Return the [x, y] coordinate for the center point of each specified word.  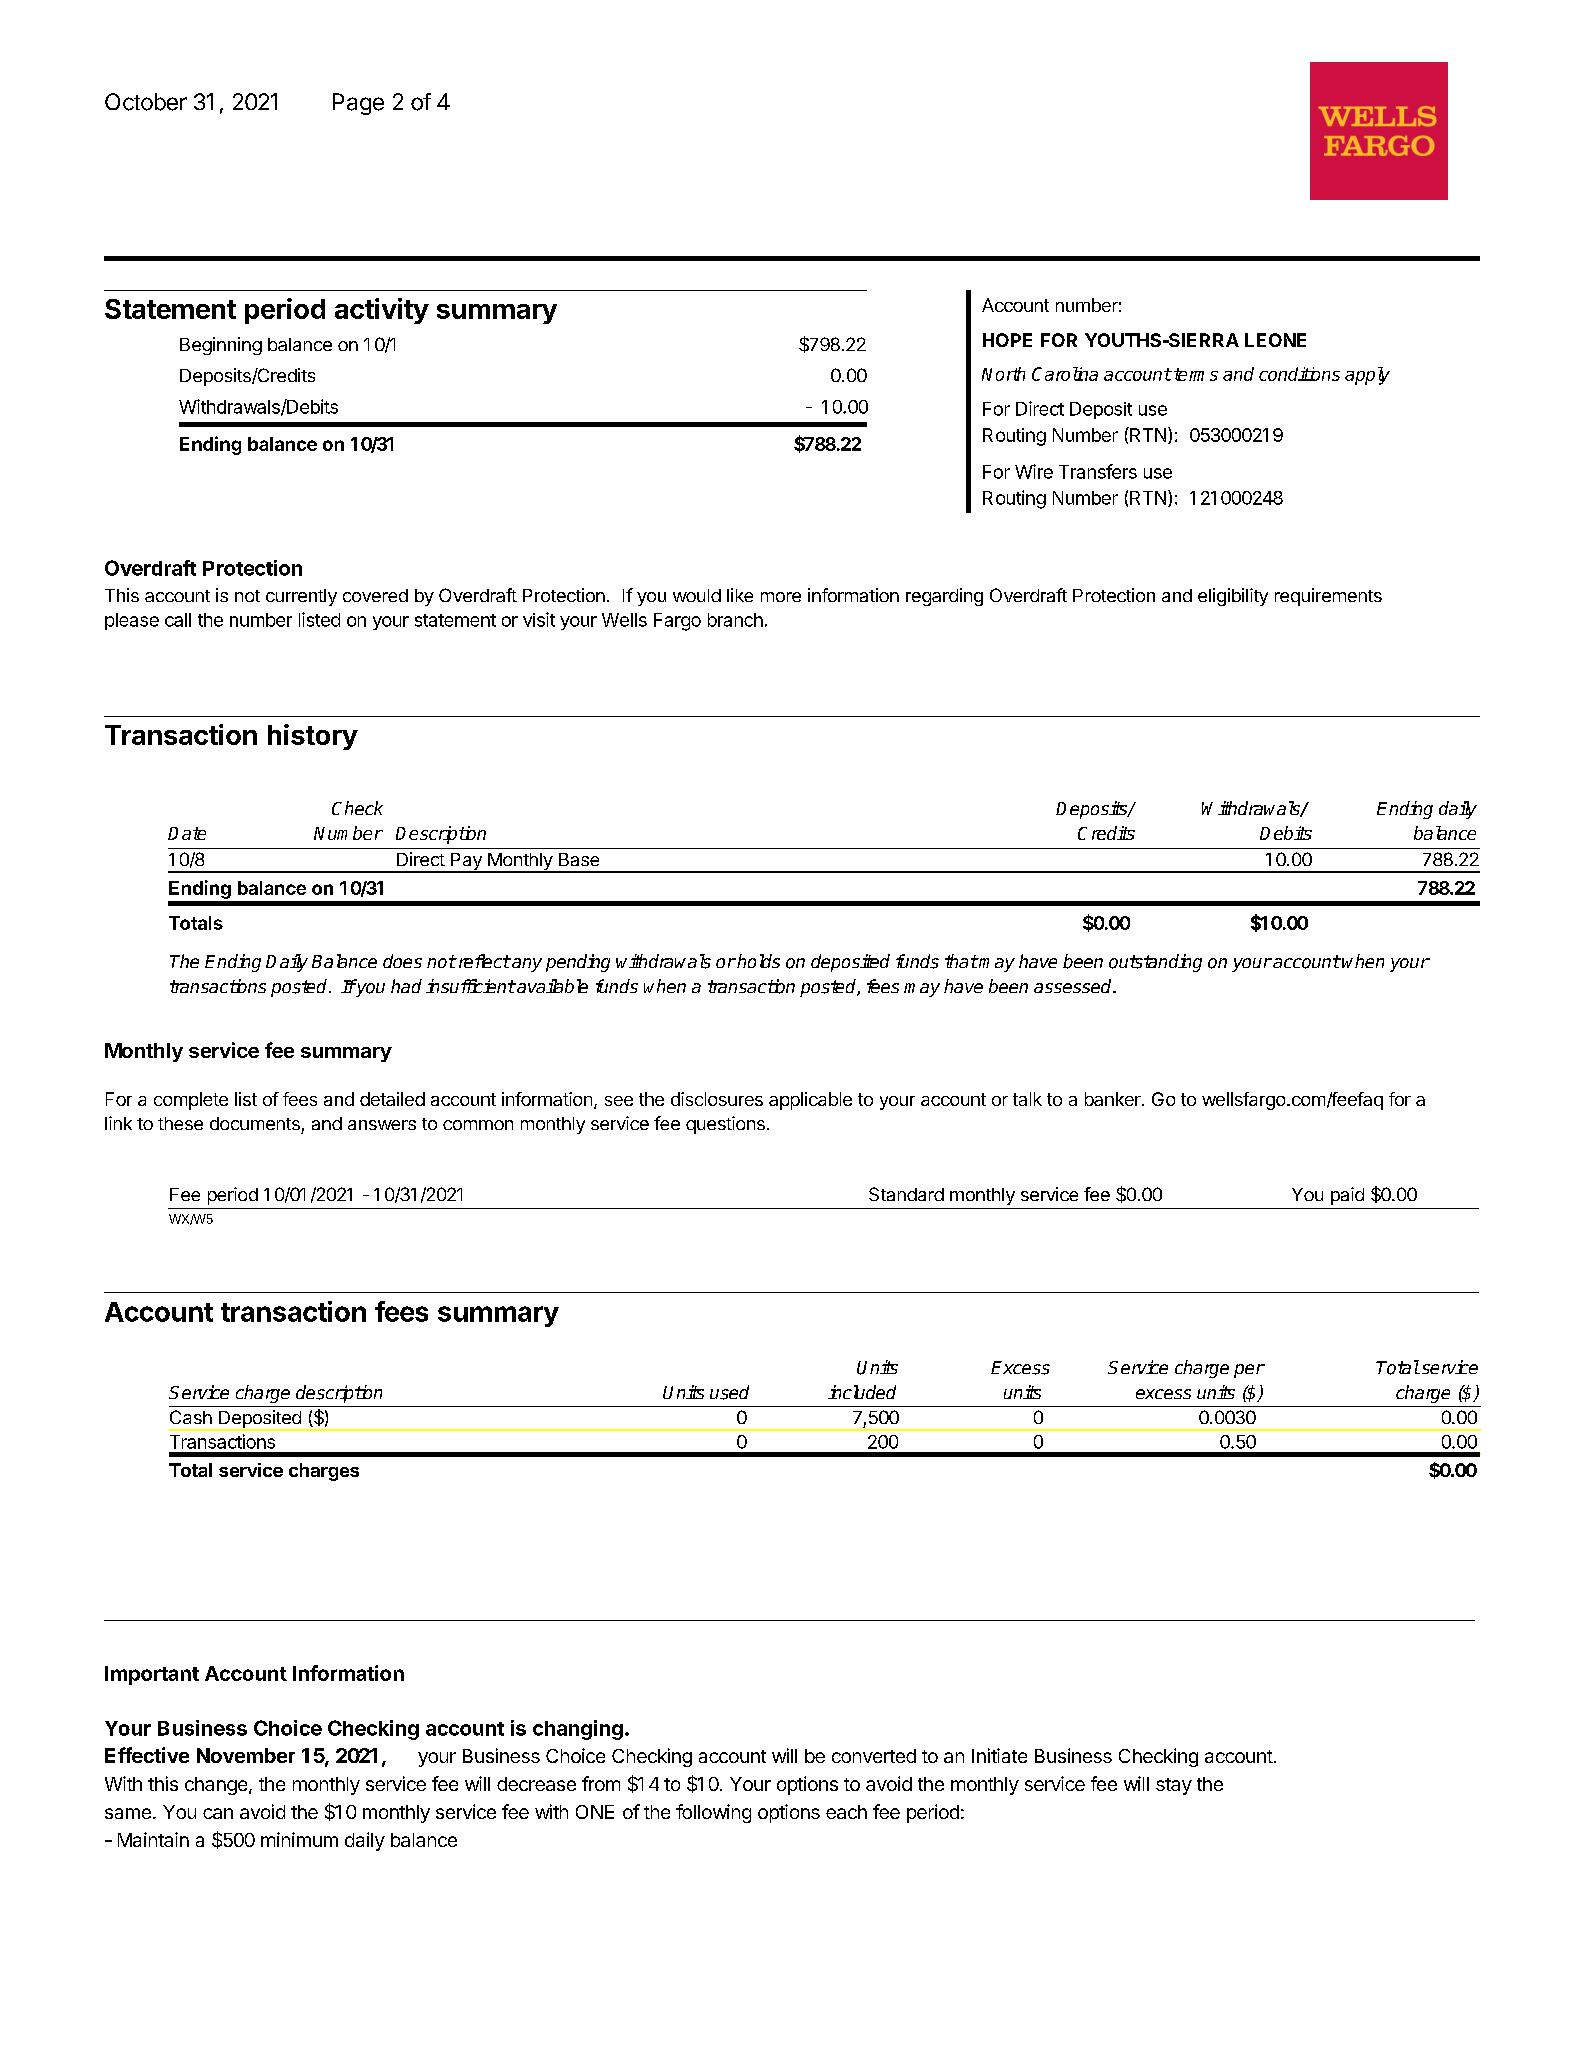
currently [301, 597]
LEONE [1275, 340]
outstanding [1155, 963]
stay [1174, 1786]
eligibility [1233, 597]
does [402, 961]
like [740, 595]
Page [358, 104]
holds [757, 961]
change [217, 1786]
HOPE [1007, 340]
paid [1347, 1196]
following [713, 1813]
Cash [191, 1417]
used [729, 1392]
